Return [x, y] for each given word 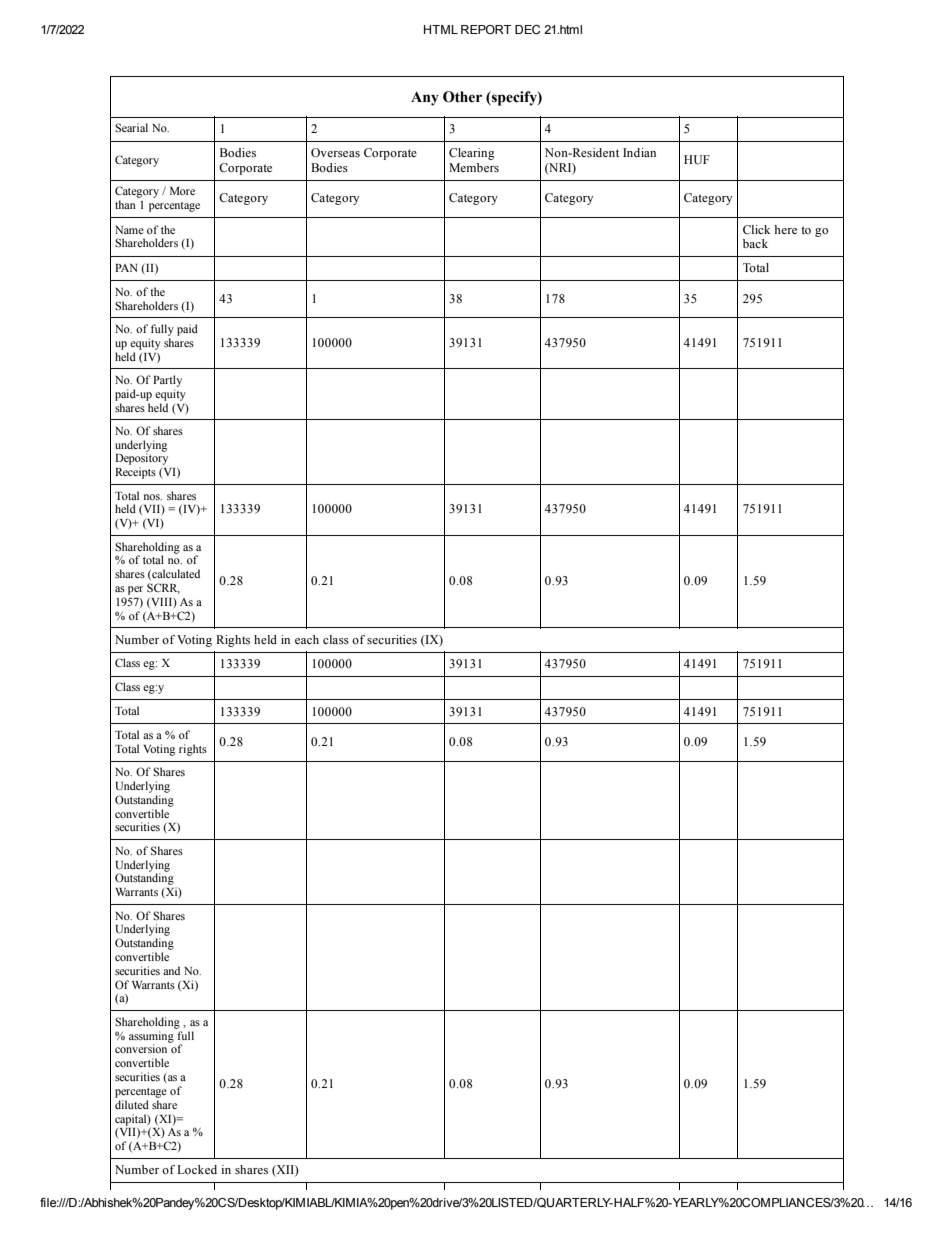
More [182, 191]
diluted [132, 1104]
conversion [142, 1047]
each [307, 639]
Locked [197, 1169]
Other [462, 97]
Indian [639, 152]
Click [756, 229]
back [755, 243]
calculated [175, 574]
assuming [151, 1038]
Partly [167, 381]
